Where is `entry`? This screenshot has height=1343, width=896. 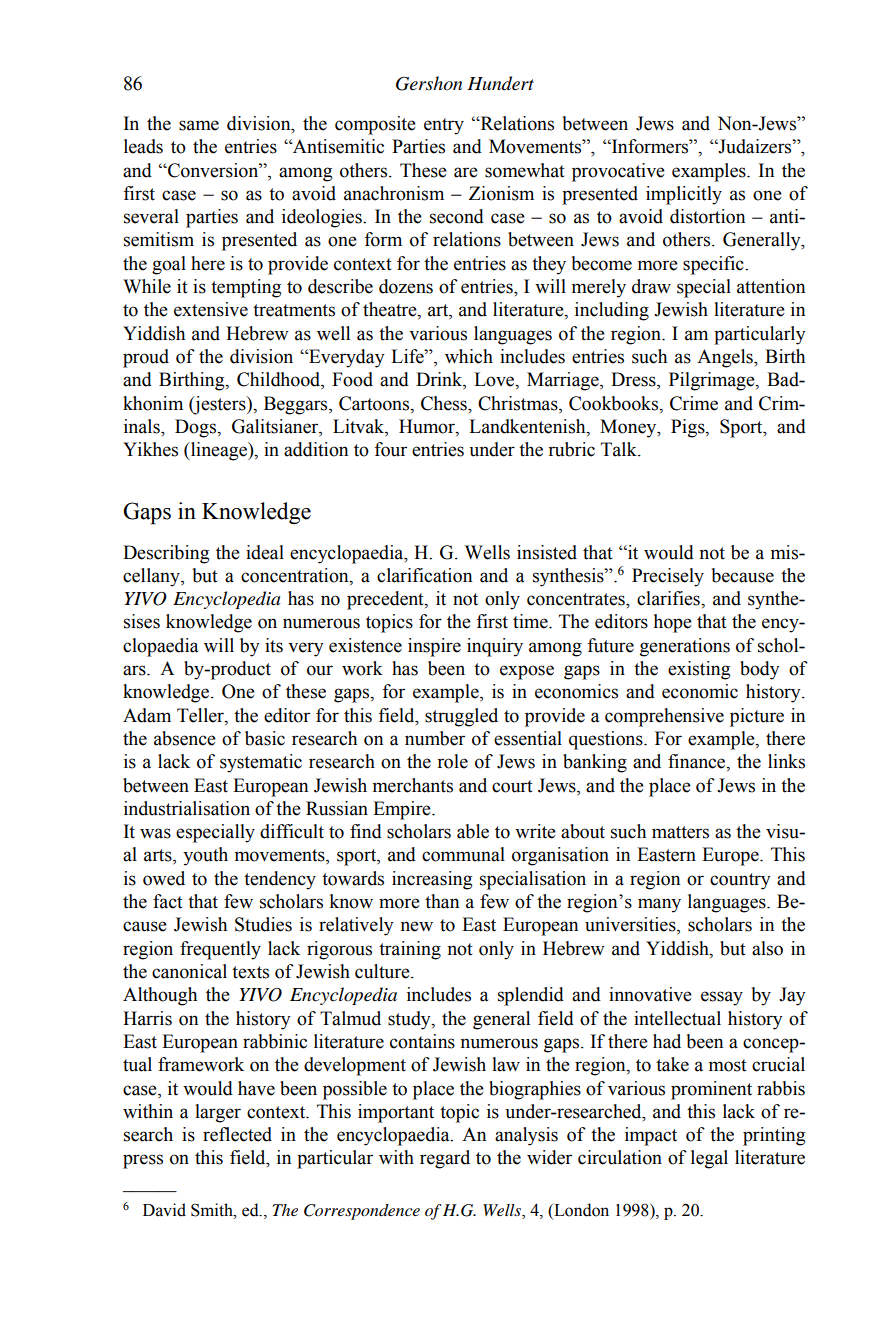 entry is located at coordinates (444, 126).
